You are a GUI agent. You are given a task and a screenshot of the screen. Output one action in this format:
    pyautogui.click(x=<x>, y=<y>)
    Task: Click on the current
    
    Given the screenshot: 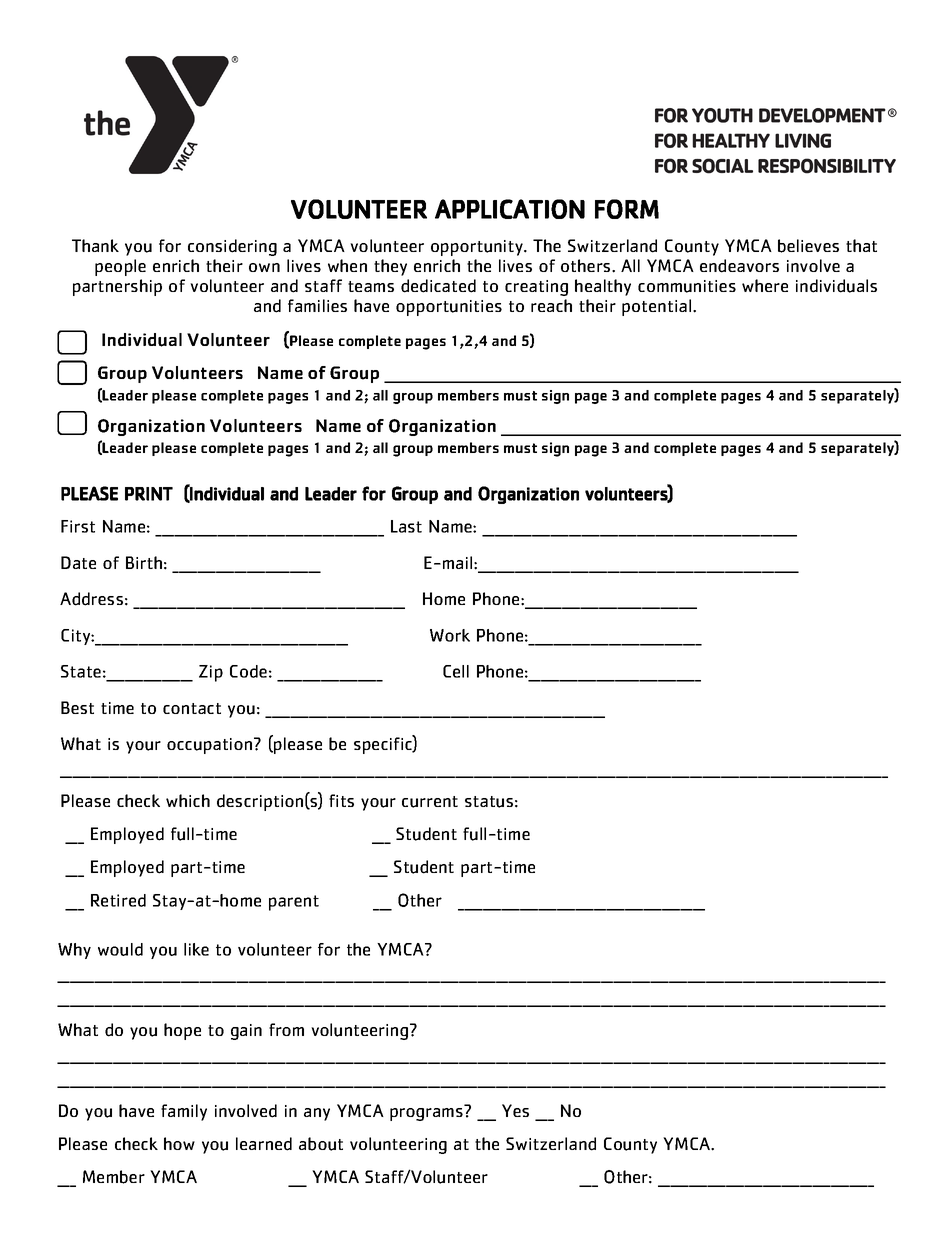 What is the action you would take?
    pyautogui.click(x=430, y=802)
